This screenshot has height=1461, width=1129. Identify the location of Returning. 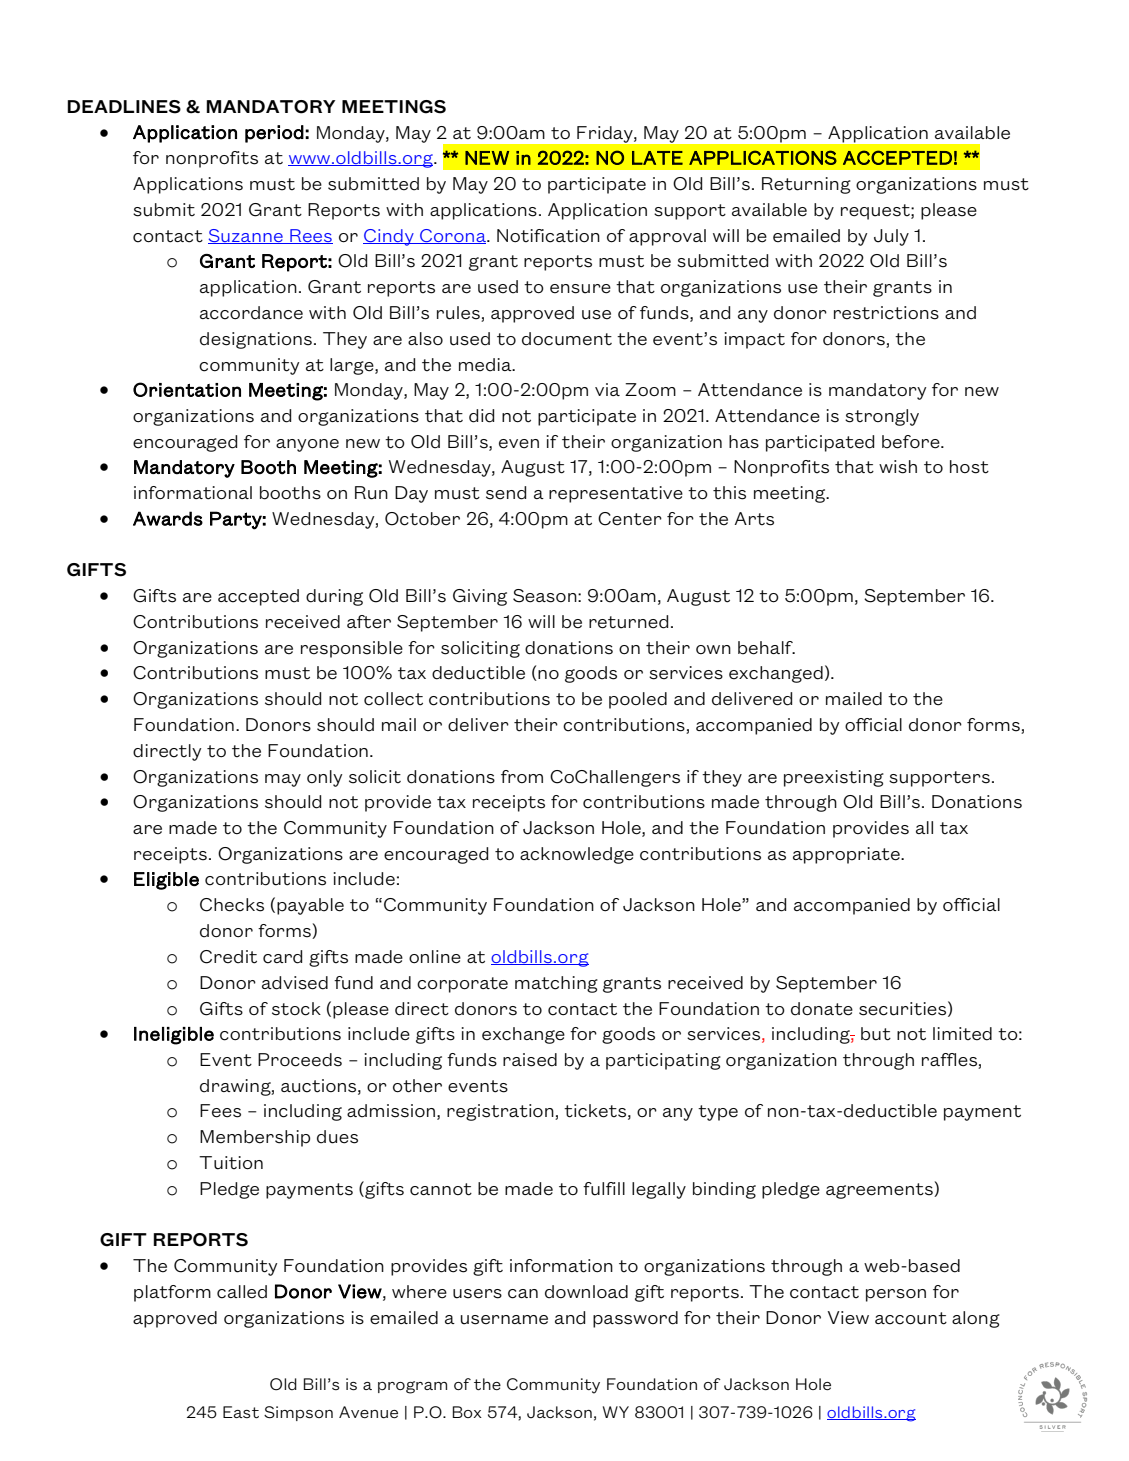
(806, 185).
